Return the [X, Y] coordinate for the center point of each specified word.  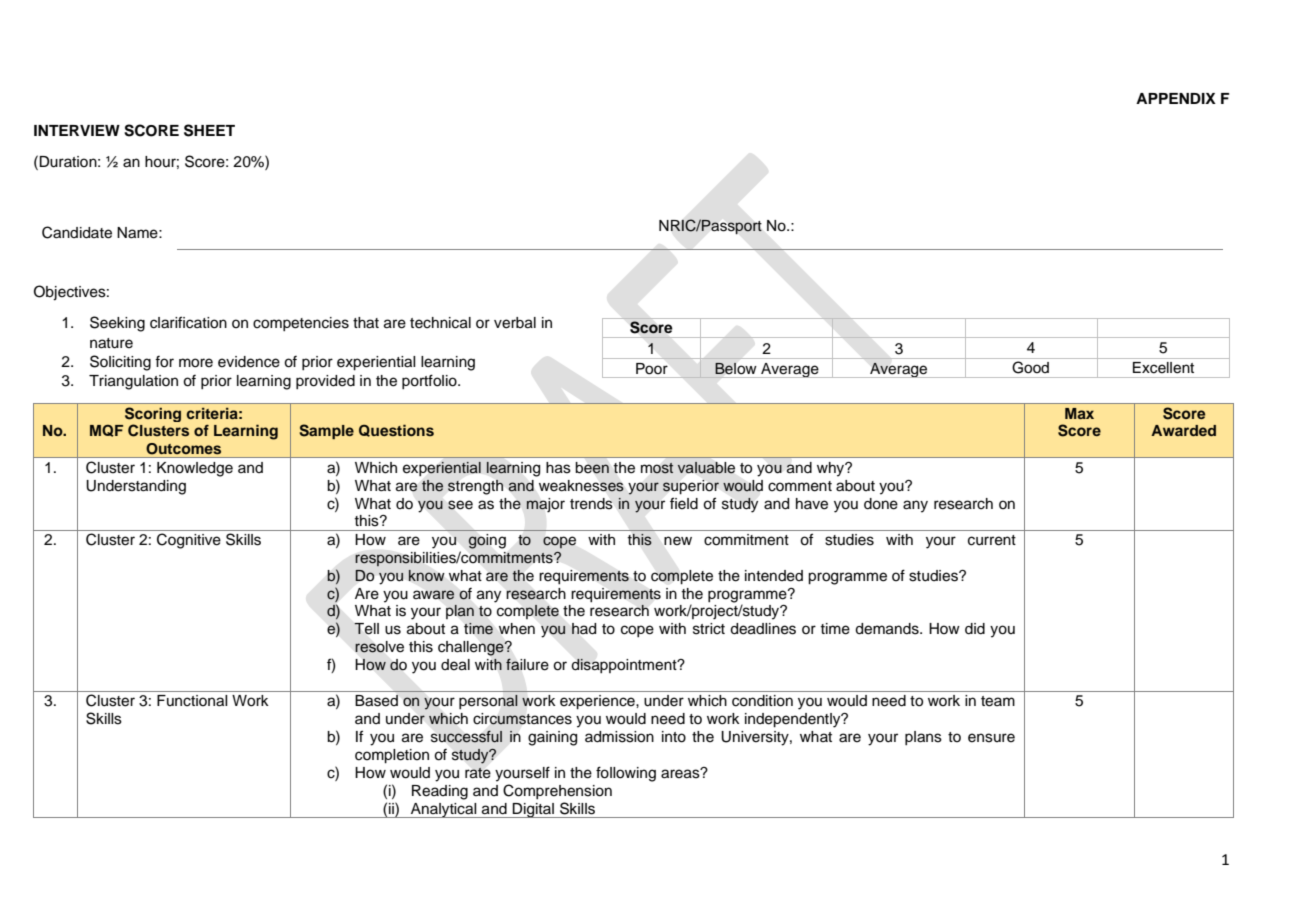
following [626, 774]
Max [1079, 413]
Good [1031, 367]
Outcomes [183, 449]
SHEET [209, 130]
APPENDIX [1176, 98]
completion [392, 756]
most [657, 468]
